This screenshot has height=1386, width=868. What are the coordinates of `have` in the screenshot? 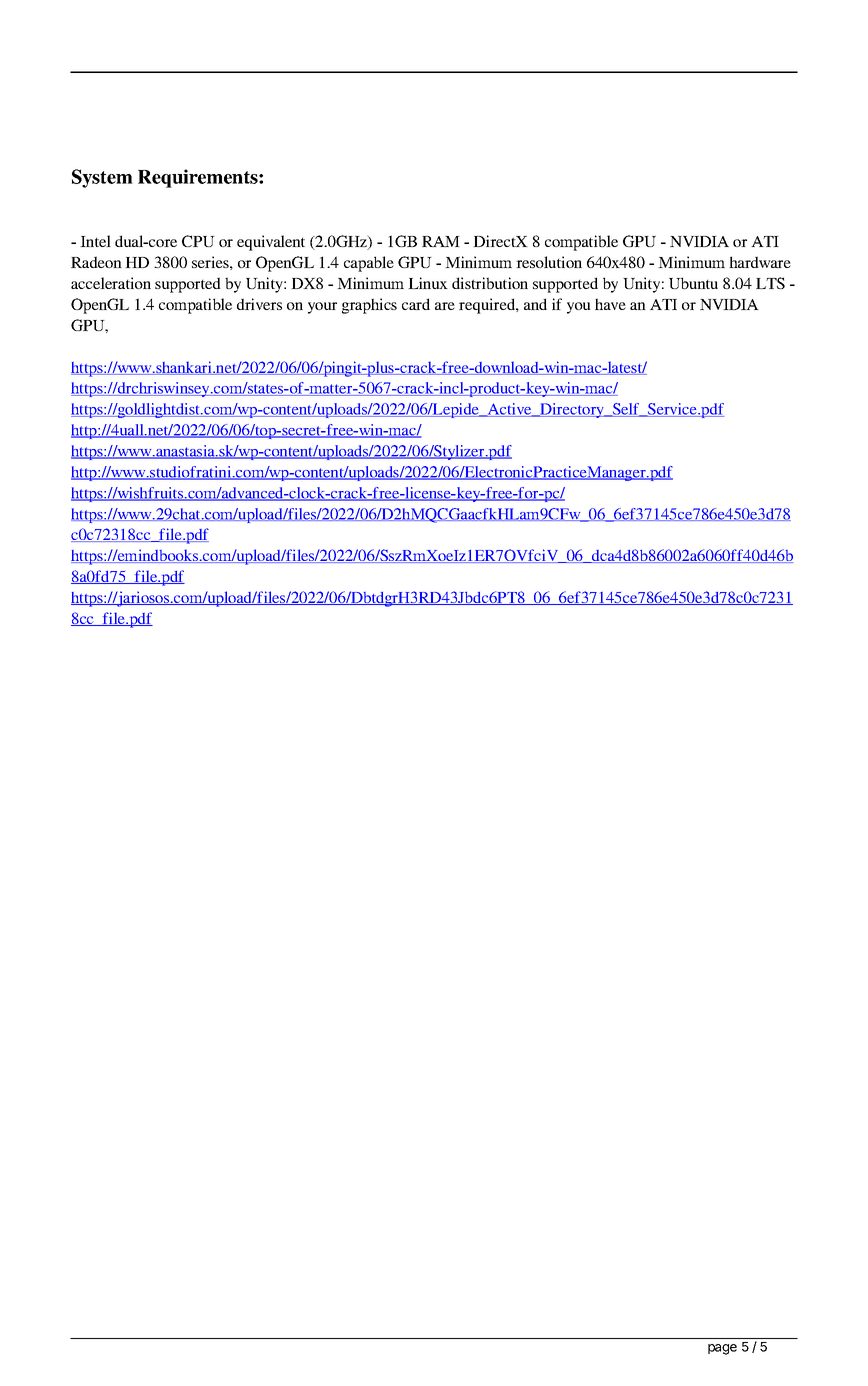 It's located at (610, 304).
